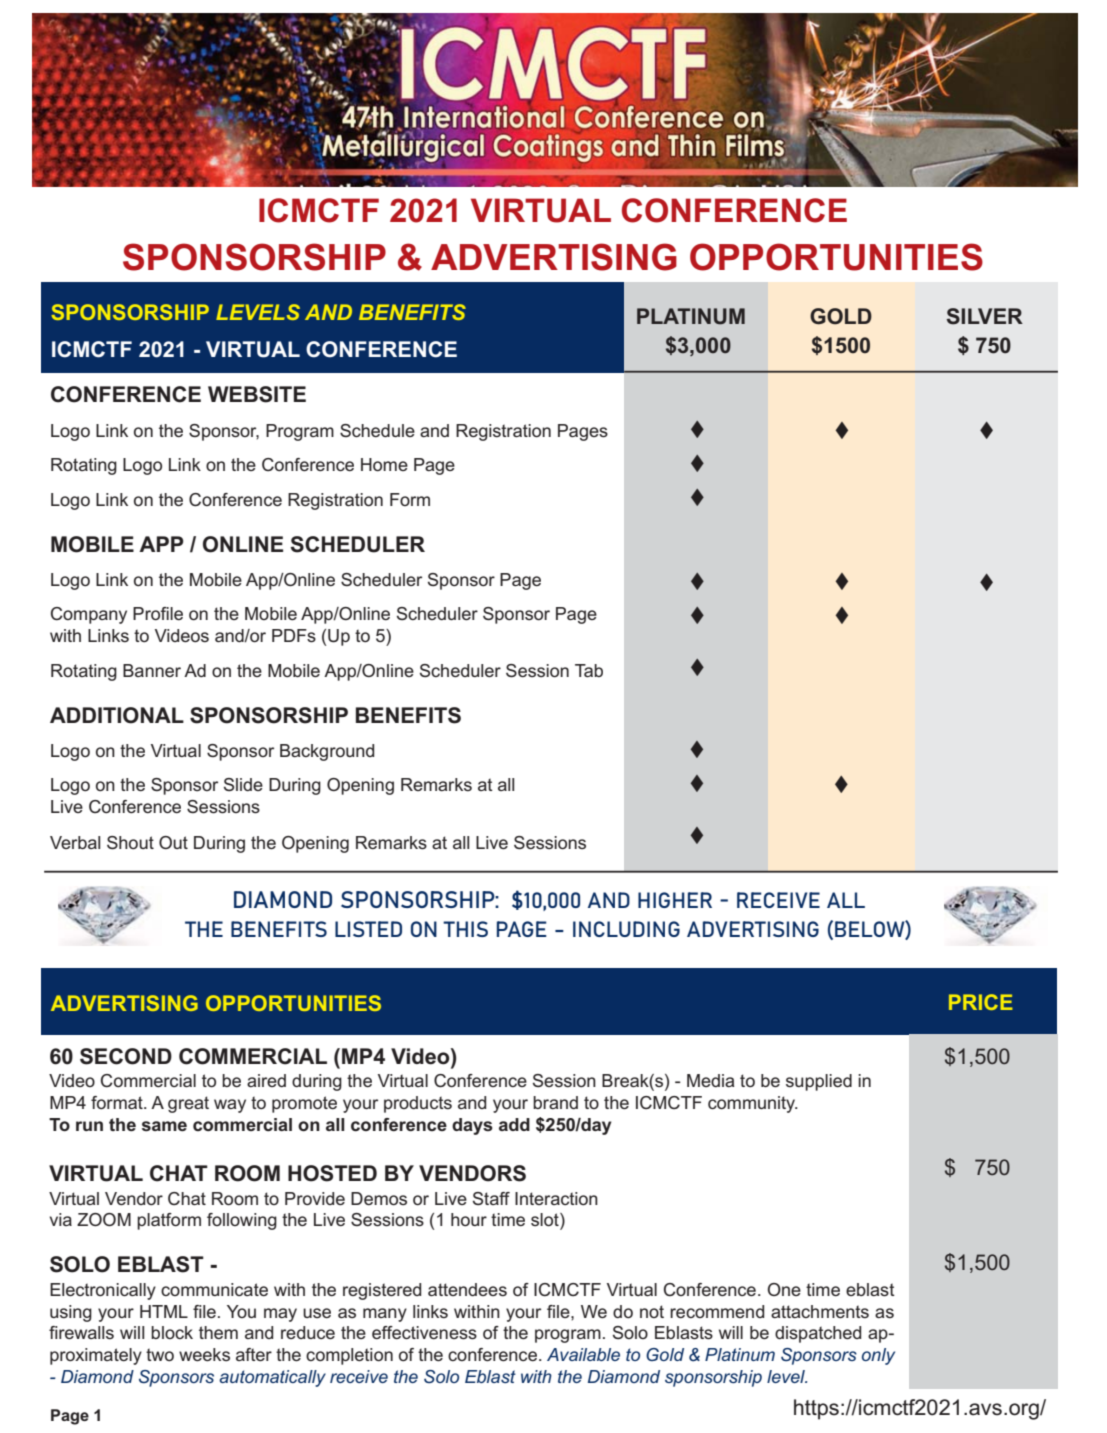 This image has height=1433, width=1107. I want to click on block, so click(172, 1332).
